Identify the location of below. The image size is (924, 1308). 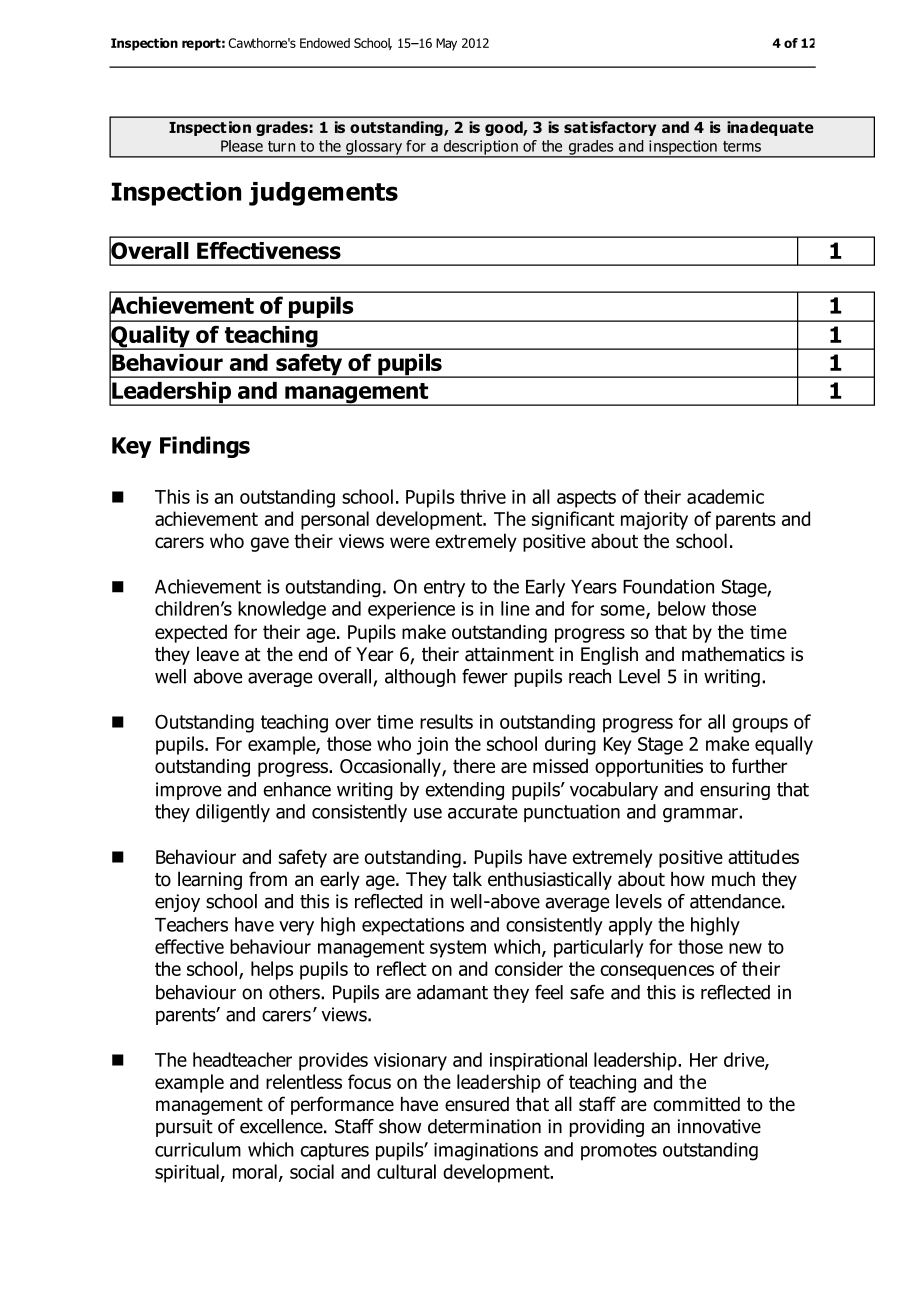
(682, 608).
